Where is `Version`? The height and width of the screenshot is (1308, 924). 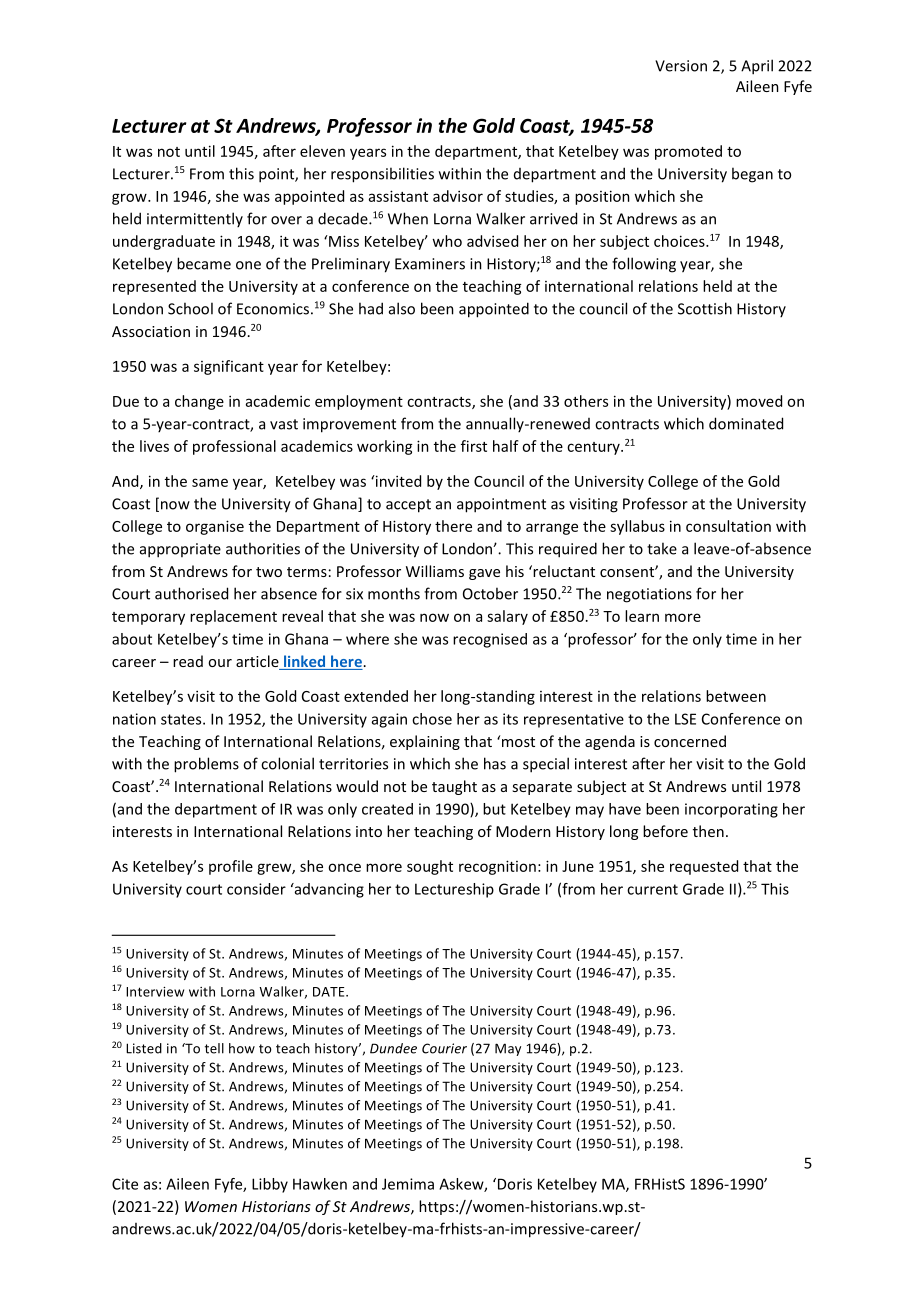 Version is located at coordinates (681, 66).
